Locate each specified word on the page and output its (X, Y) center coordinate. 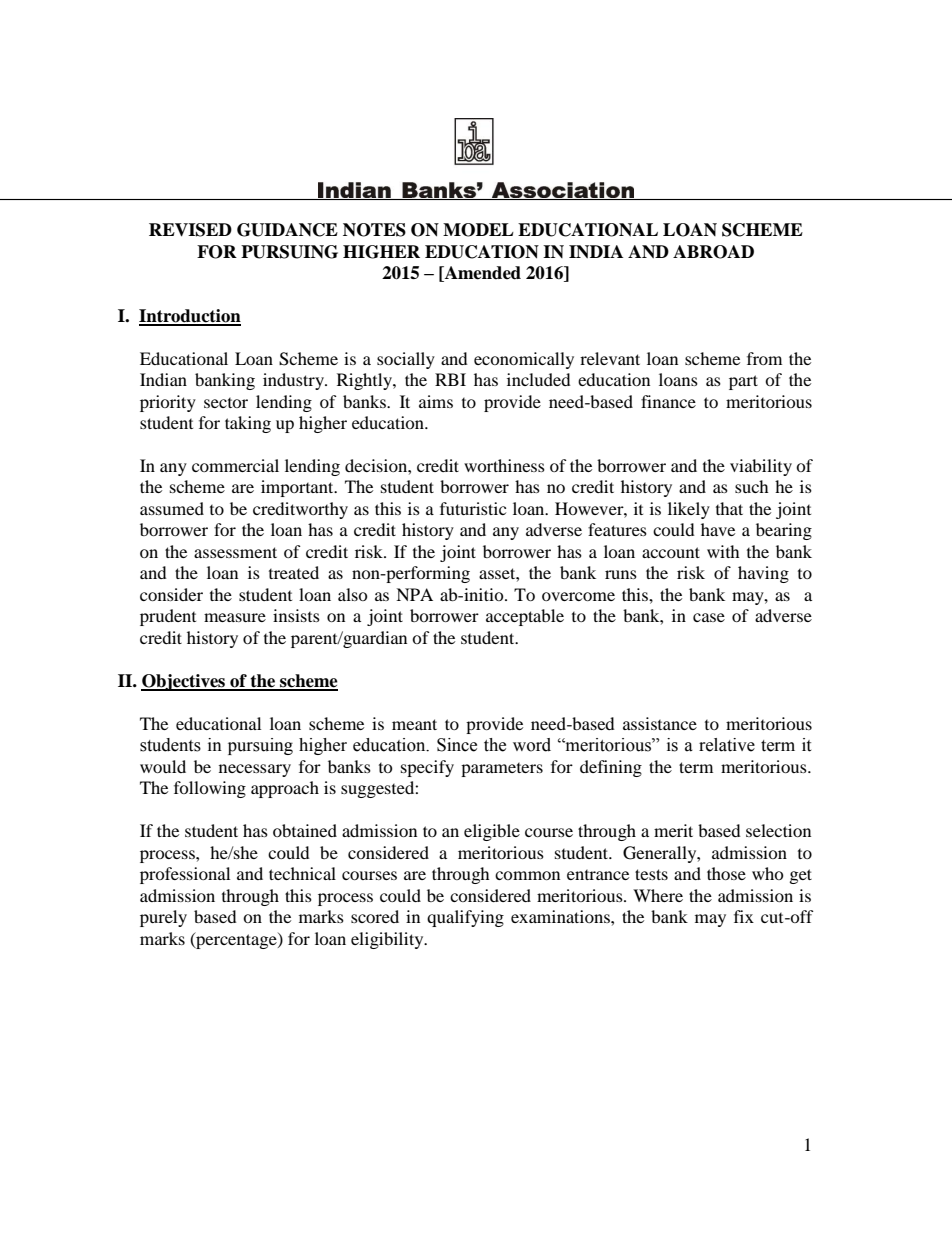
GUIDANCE (287, 230)
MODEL (478, 230)
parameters (502, 770)
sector (226, 403)
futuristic (473, 508)
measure (235, 617)
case (709, 617)
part (743, 382)
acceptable (525, 617)
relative (727, 745)
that (729, 508)
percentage (236, 940)
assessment (235, 552)
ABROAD (713, 252)
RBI (450, 379)
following (210, 789)
